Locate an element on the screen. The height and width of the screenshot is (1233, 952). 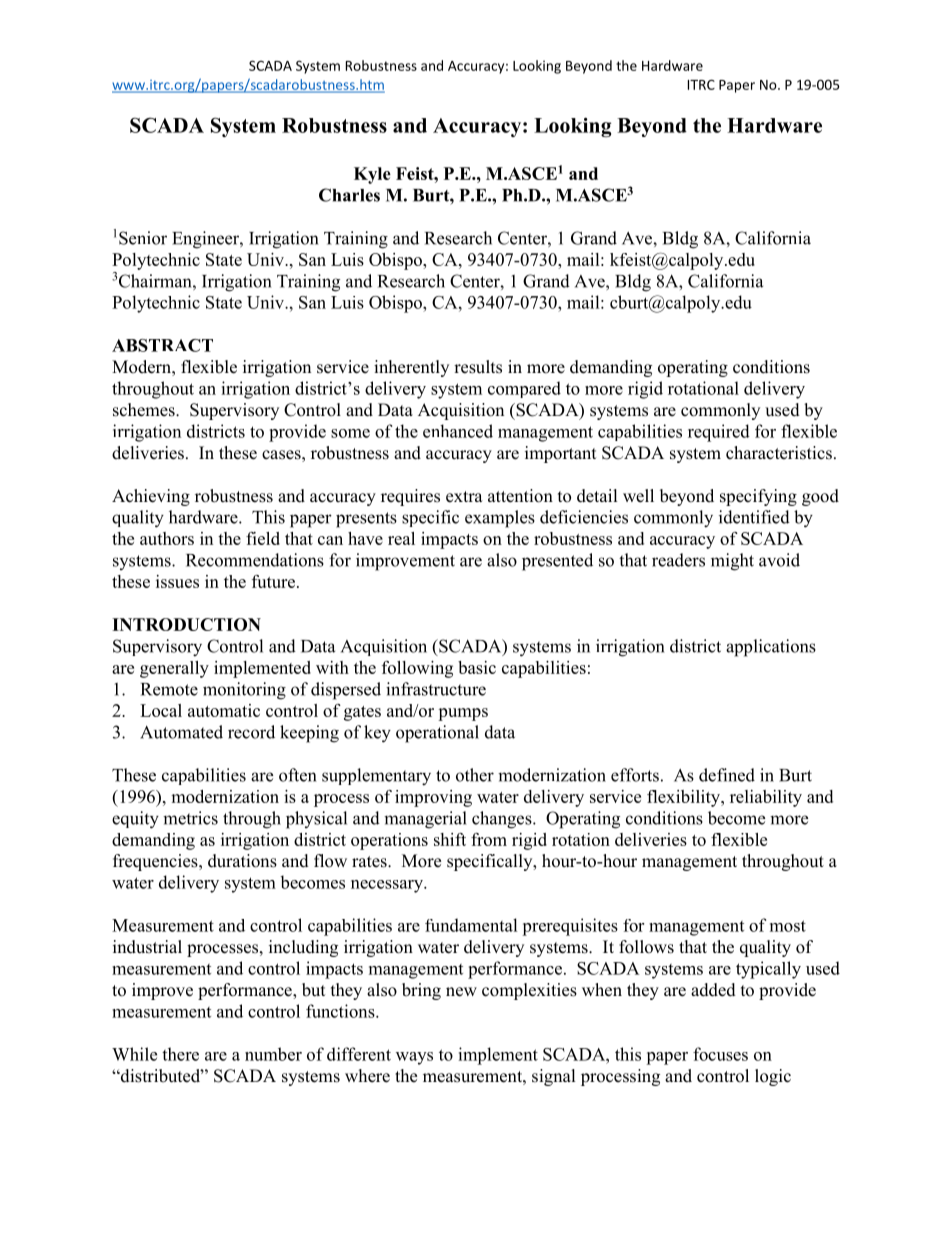
required is located at coordinates (719, 433).
